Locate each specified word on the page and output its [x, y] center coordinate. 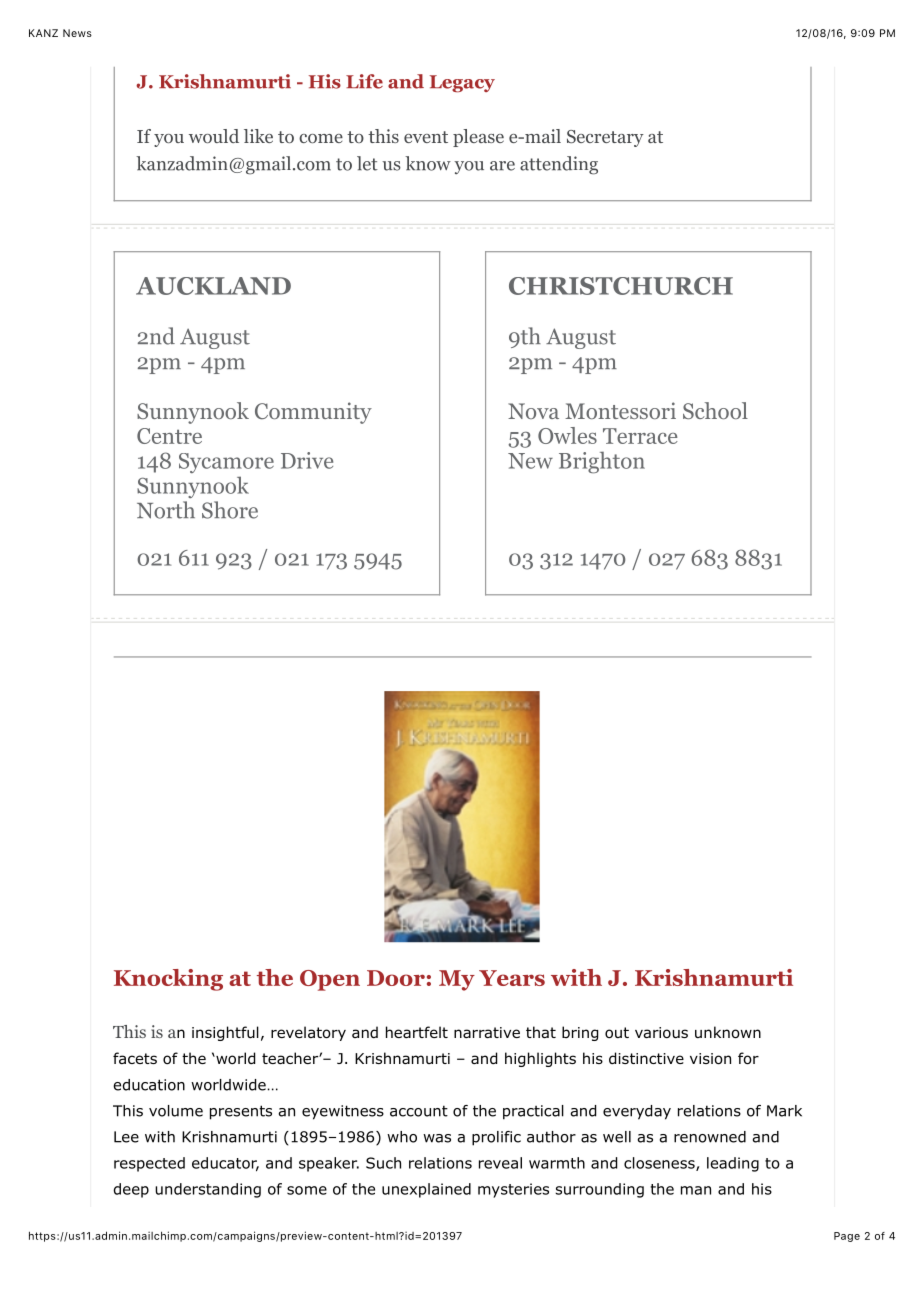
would [214, 136]
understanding [208, 1190]
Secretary [605, 138]
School [715, 410]
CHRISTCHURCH [621, 286]
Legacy [462, 84]
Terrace [640, 436]
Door [396, 978]
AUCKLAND [213, 286]
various [661, 1032]
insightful [225, 1033]
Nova [533, 411]
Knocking [168, 980]
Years [512, 978]
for [748, 1058]
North [166, 510]
